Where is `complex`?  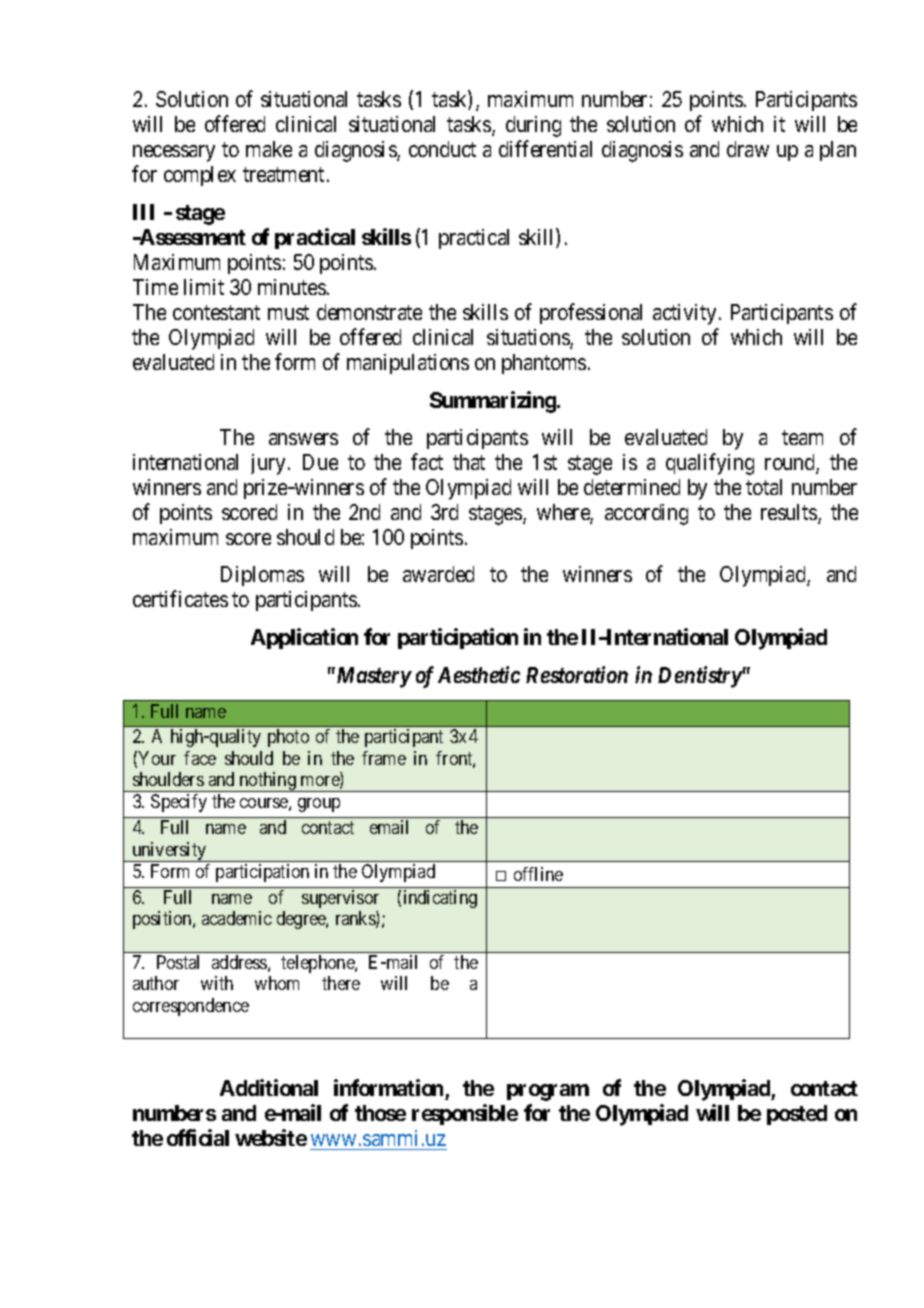 complex is located at coordinates (200, 176).
